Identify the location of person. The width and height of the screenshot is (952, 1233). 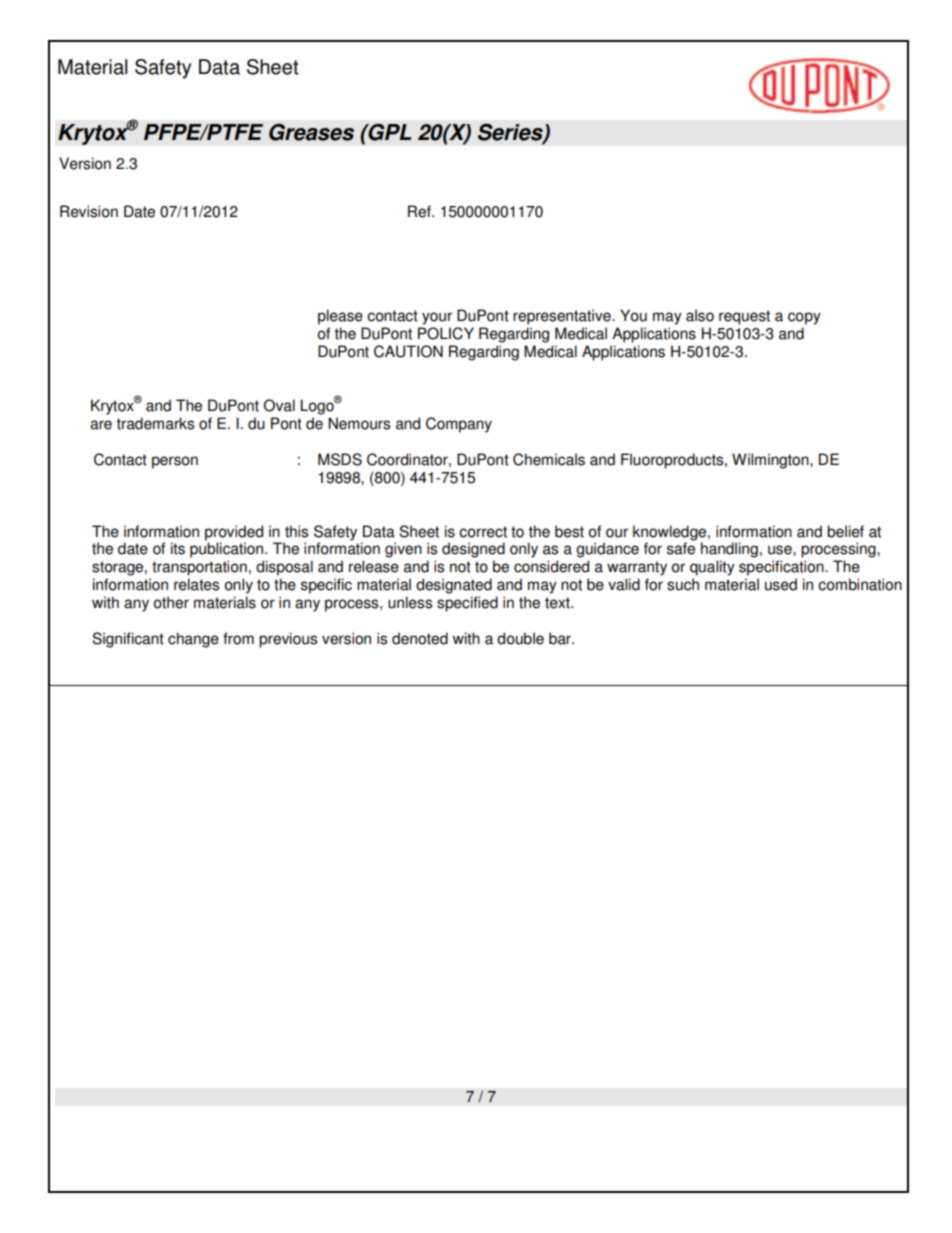
(175, 462).
